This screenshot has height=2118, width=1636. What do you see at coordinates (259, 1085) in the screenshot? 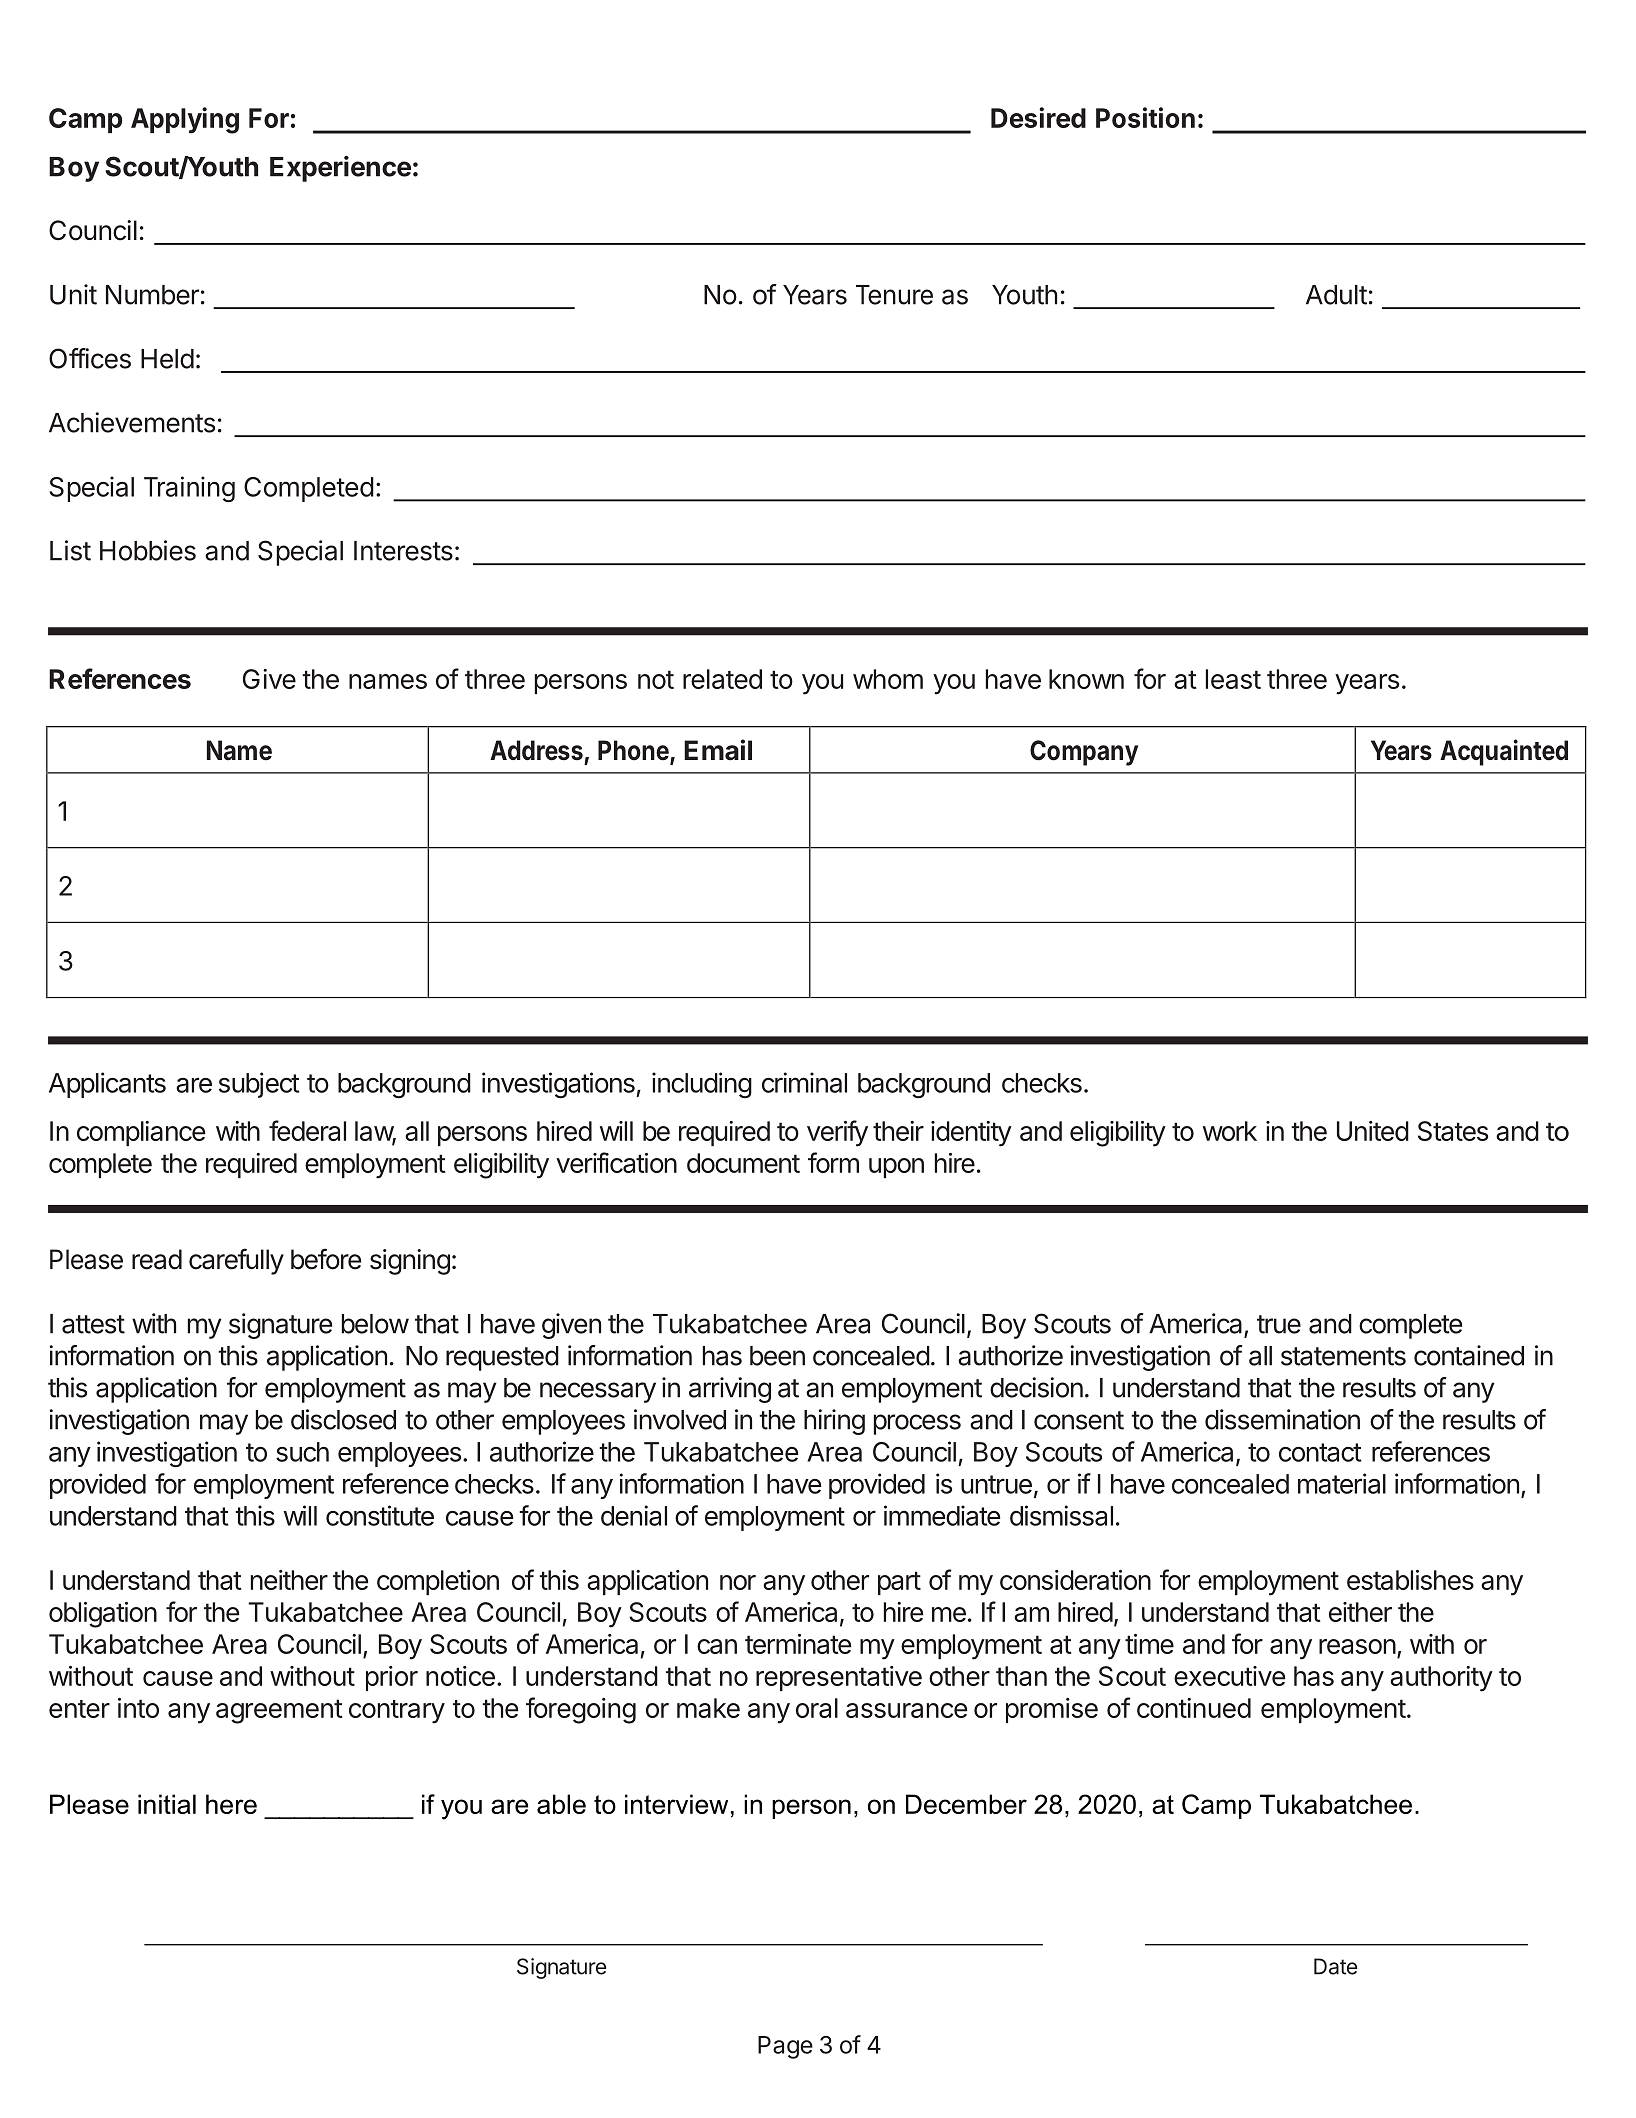
I see `subject` at bounding box center [259, 1085].
